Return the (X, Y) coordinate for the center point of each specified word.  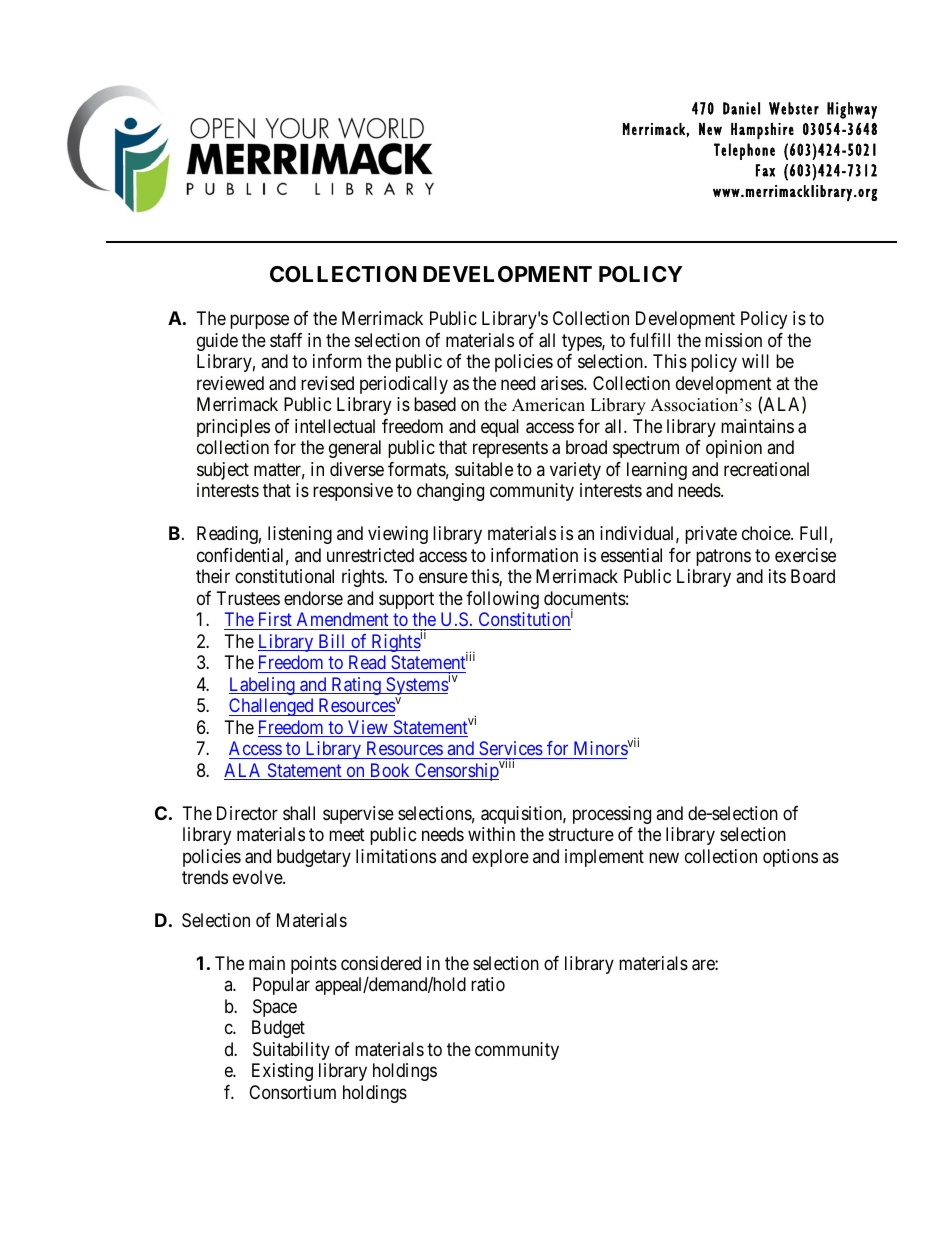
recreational (766, 469)
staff (286, 340)
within (491, 834)
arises (563, 383)
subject (223, 471)
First (275, 619)
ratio (488, 984)
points (314, 965)
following (502, 600)
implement (604, 858)
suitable (484, 469)
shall (299, 813)
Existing (282, 1072)
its (777, 576)
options (790, 858)
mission (733, 340)
